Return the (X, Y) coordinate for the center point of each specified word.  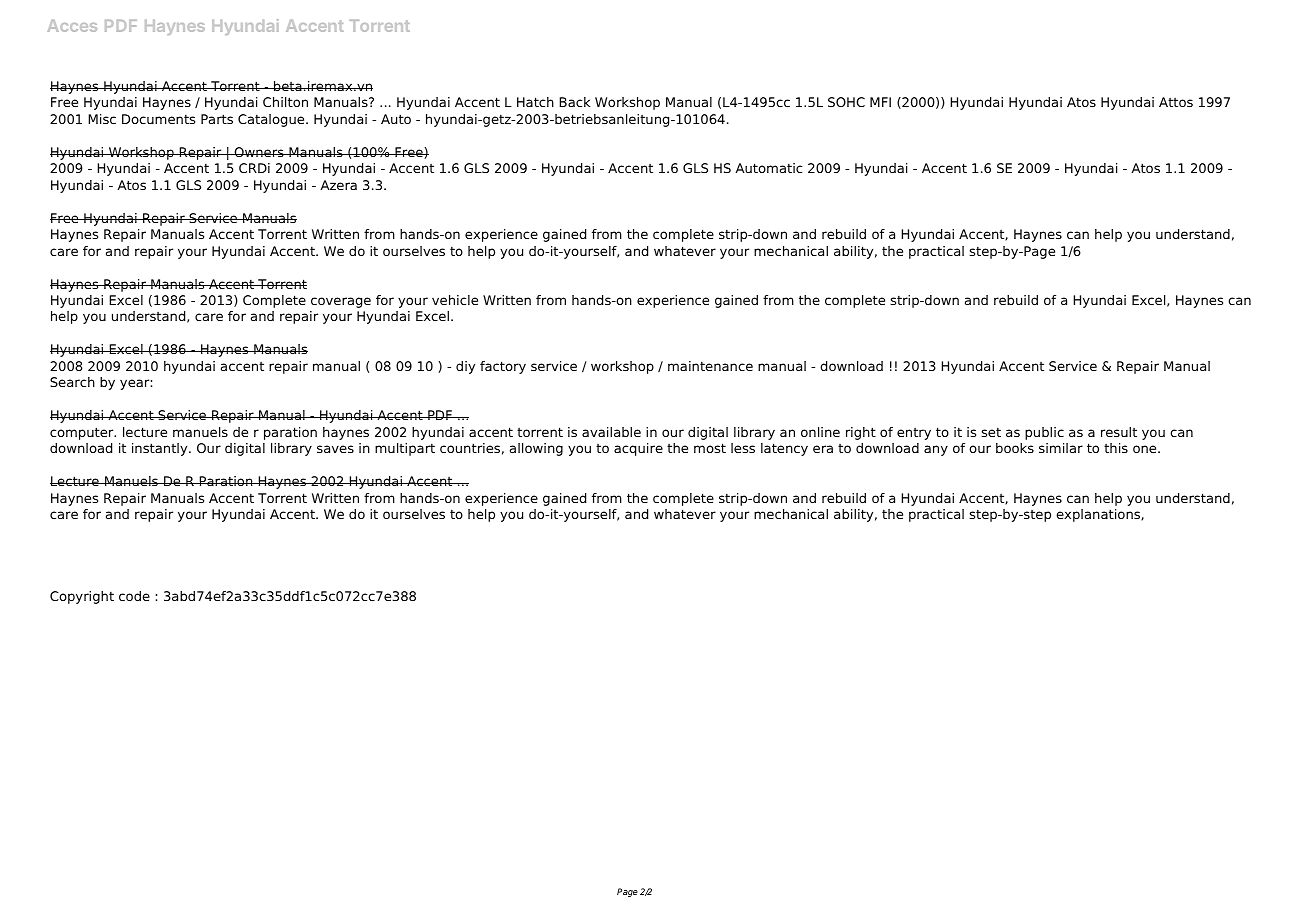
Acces (72, 26)
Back (574, 102)
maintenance (710, 366)
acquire (638, 449)
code (134, 596)
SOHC (846, 102)
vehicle (455, 300)
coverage (341, 302)
